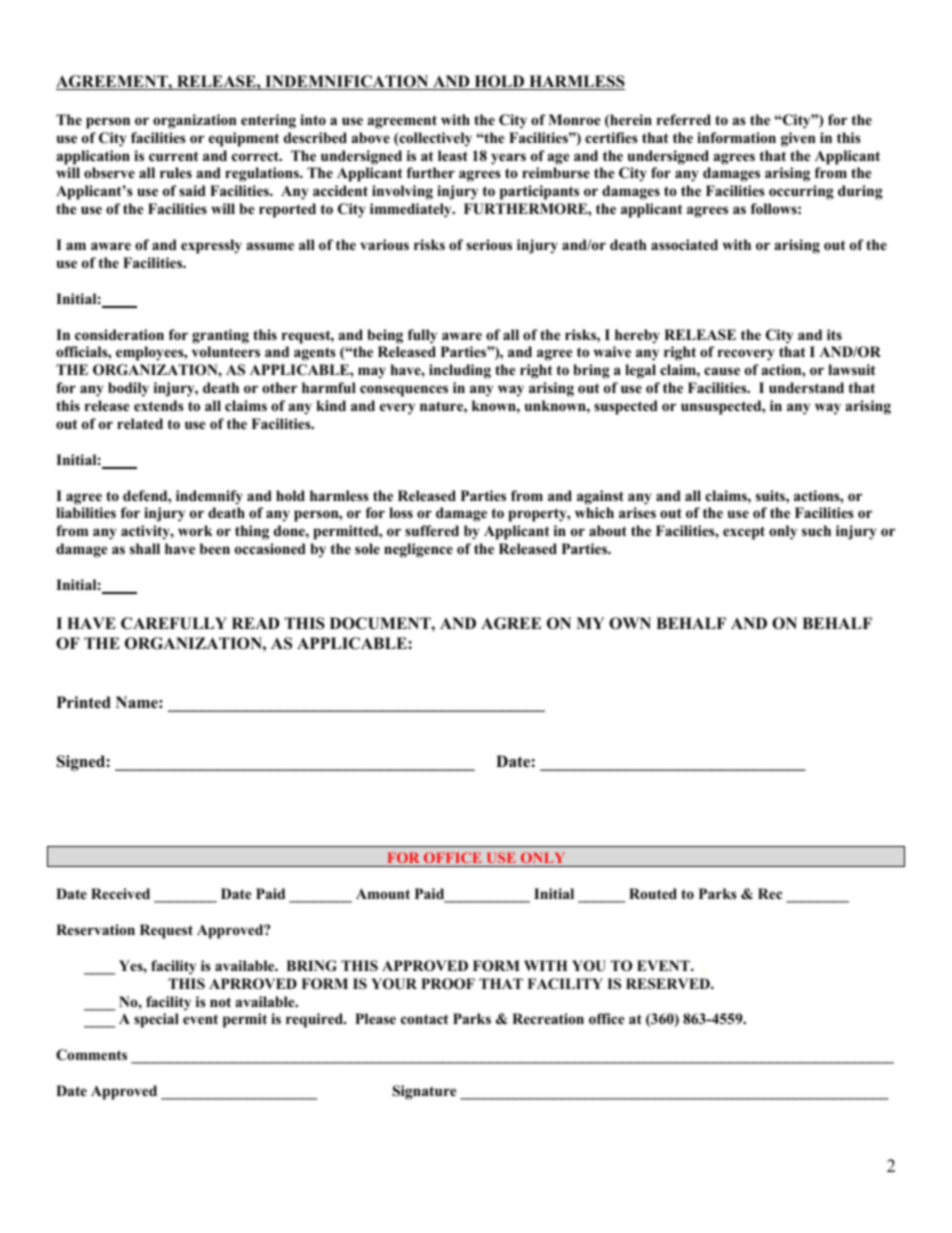 The image size is (952, 1233). What do you see at coordinates (418, 550) in the image?
I see `negligence` at bounding box center [418, 550].
